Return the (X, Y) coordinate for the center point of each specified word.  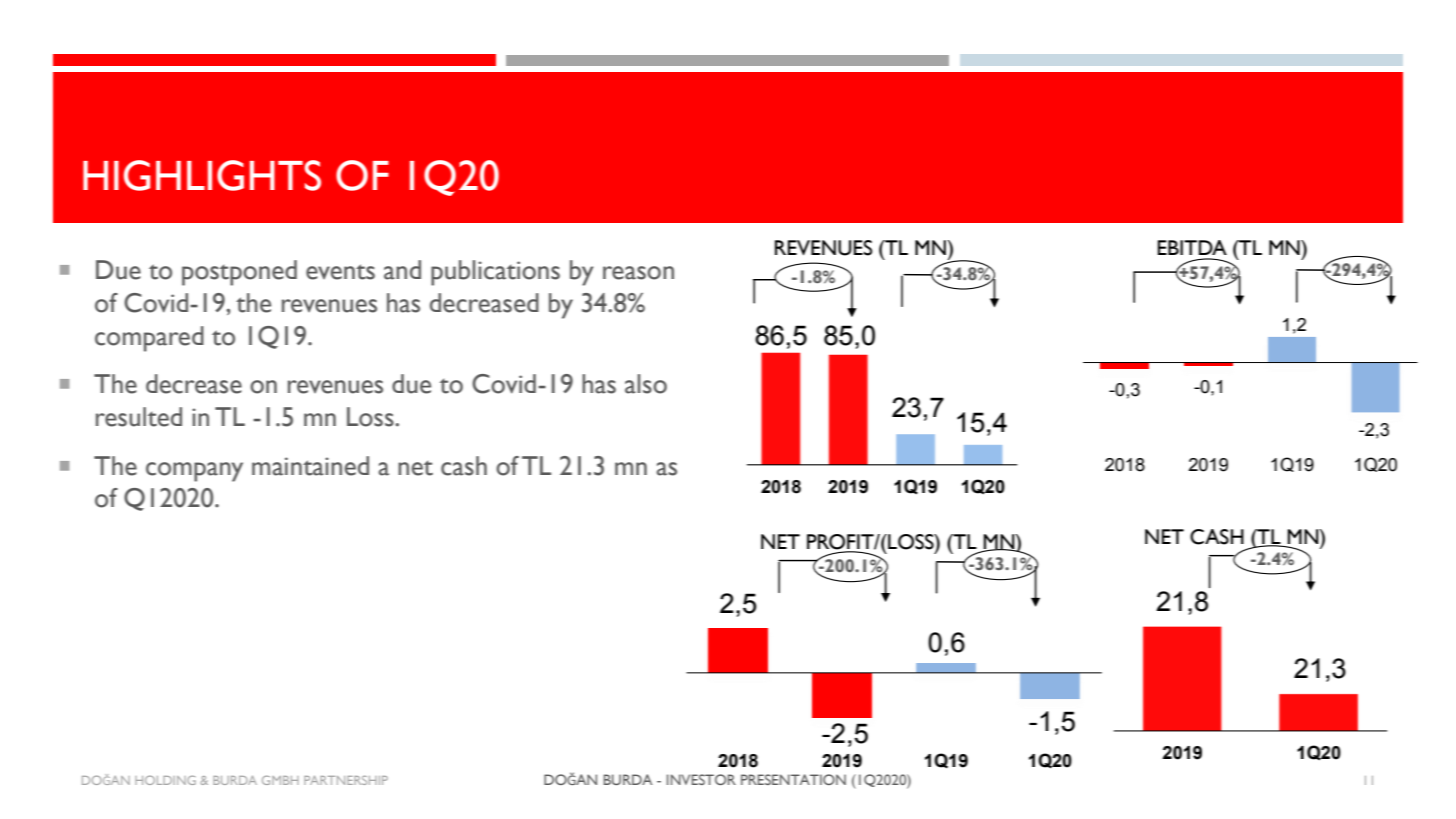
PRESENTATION (793, 779)
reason (638, 273)
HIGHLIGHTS (202, 175)
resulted (139, 417)
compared (149, 339)
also (646, 384)
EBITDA (1192, 247)
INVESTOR (701, 779)
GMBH (280, 780)
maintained (310, 466)
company (194, 472)
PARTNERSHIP (346, 780)
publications (495, 273)
